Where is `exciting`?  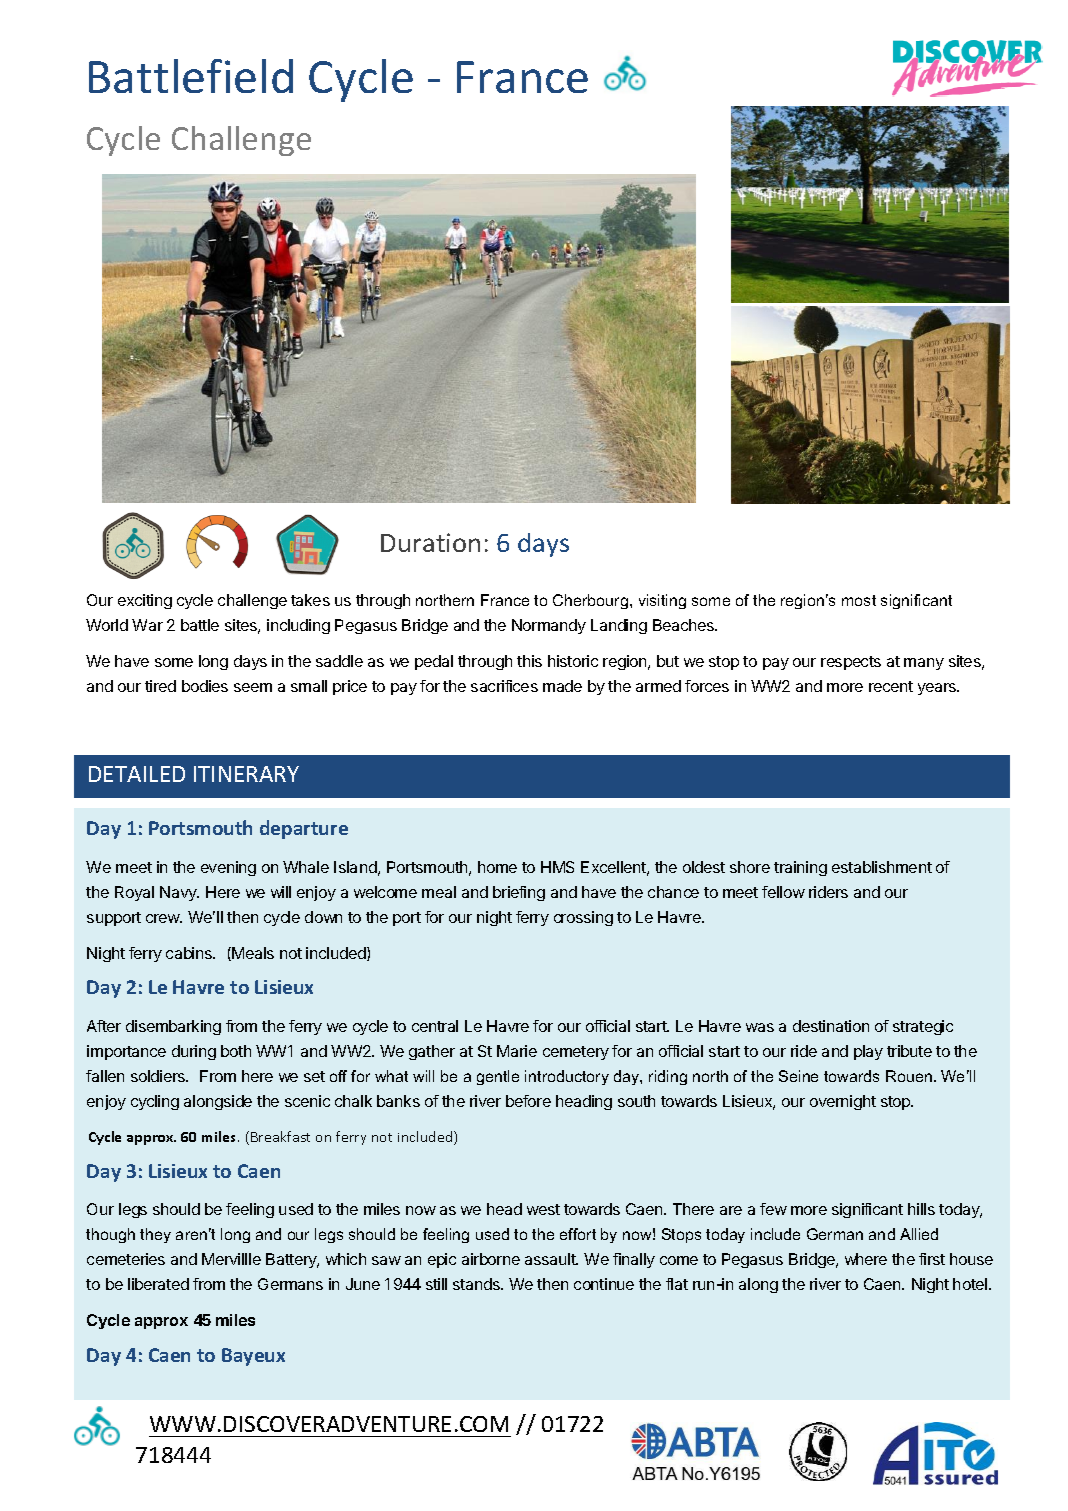
exciting is located at coordinates (145, 601).
